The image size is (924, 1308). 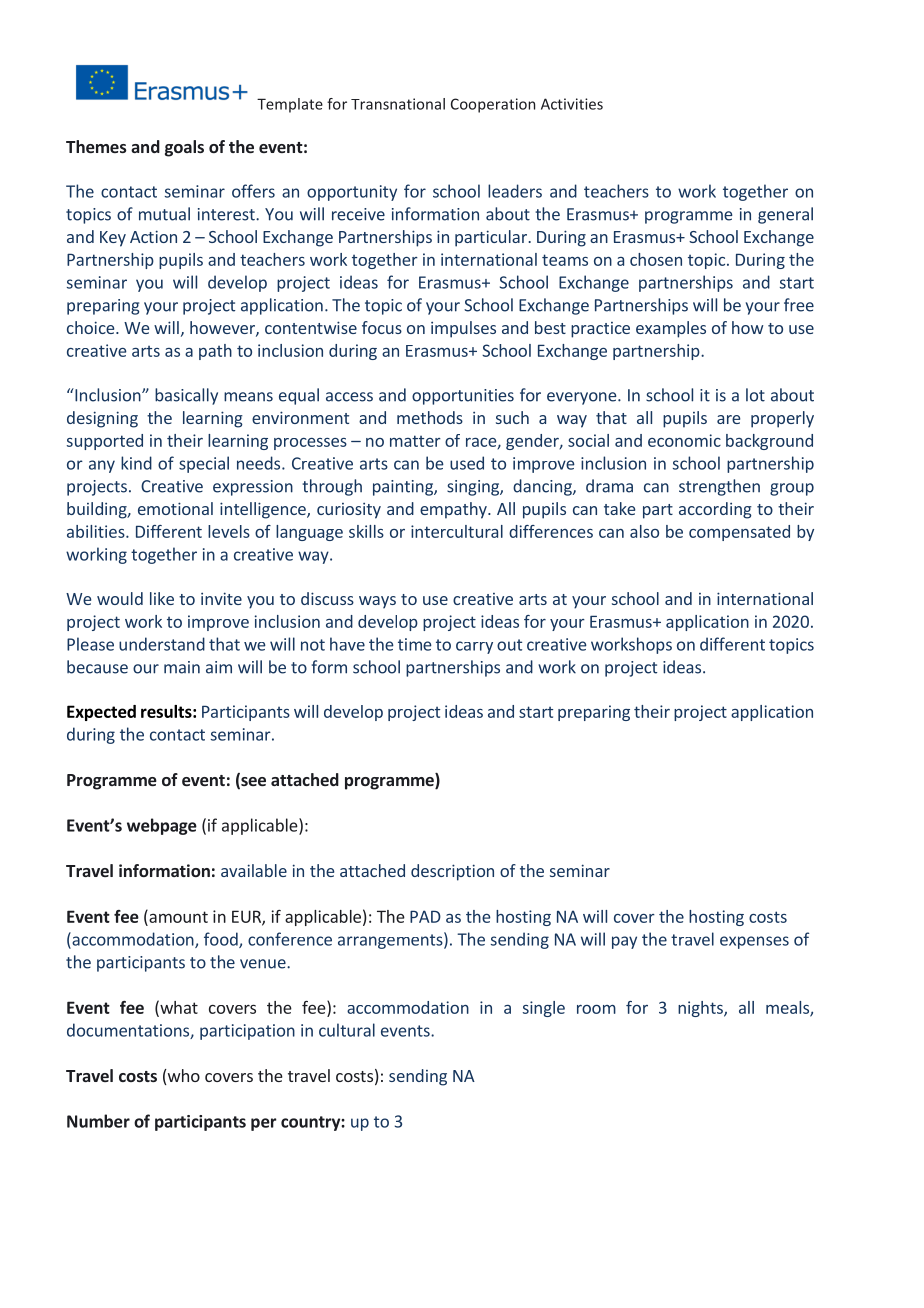 What do you see at coordinates (184, 148) in the screenshot?
I see `goals` at bounding box center [184, 148].
